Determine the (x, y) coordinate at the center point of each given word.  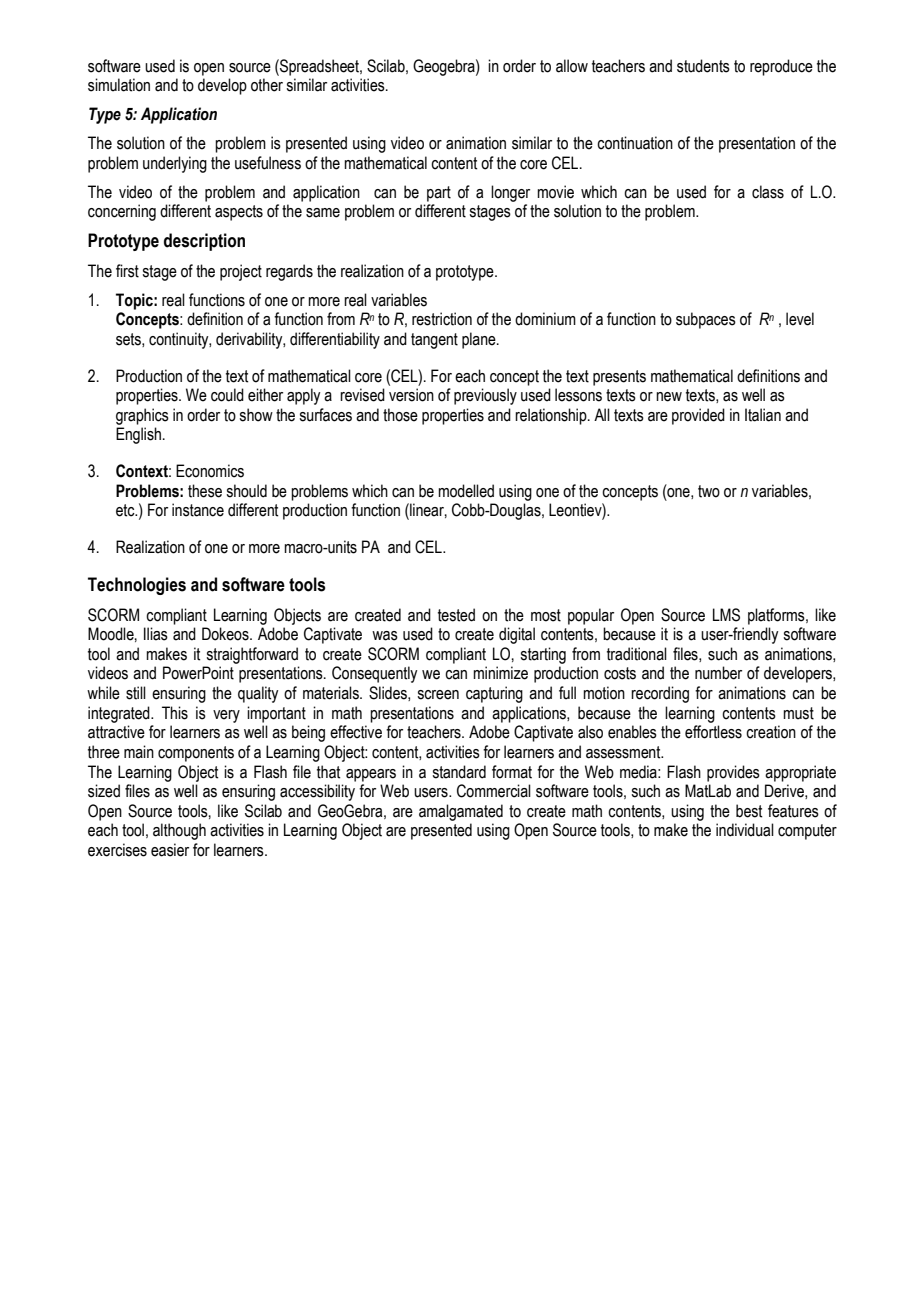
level (800, 319)
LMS (726, 615)
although (179, 831)
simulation (119, 85)
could (227, 395)
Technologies (137, 586)
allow (572, 66)
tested (456, 615)
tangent (434, 341)
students (703, 66)
